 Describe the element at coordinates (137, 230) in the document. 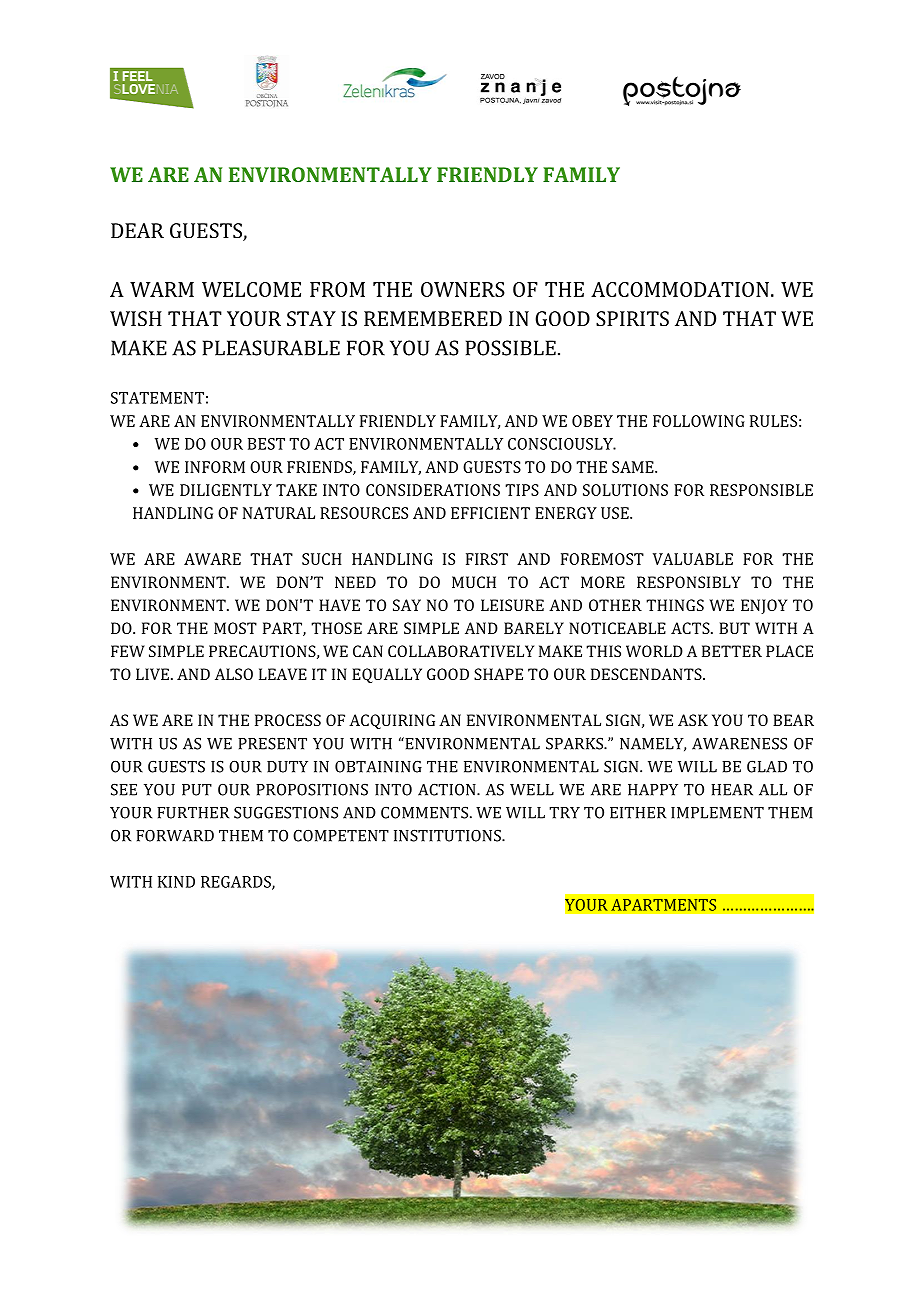

I see `DEAR` at that location.
